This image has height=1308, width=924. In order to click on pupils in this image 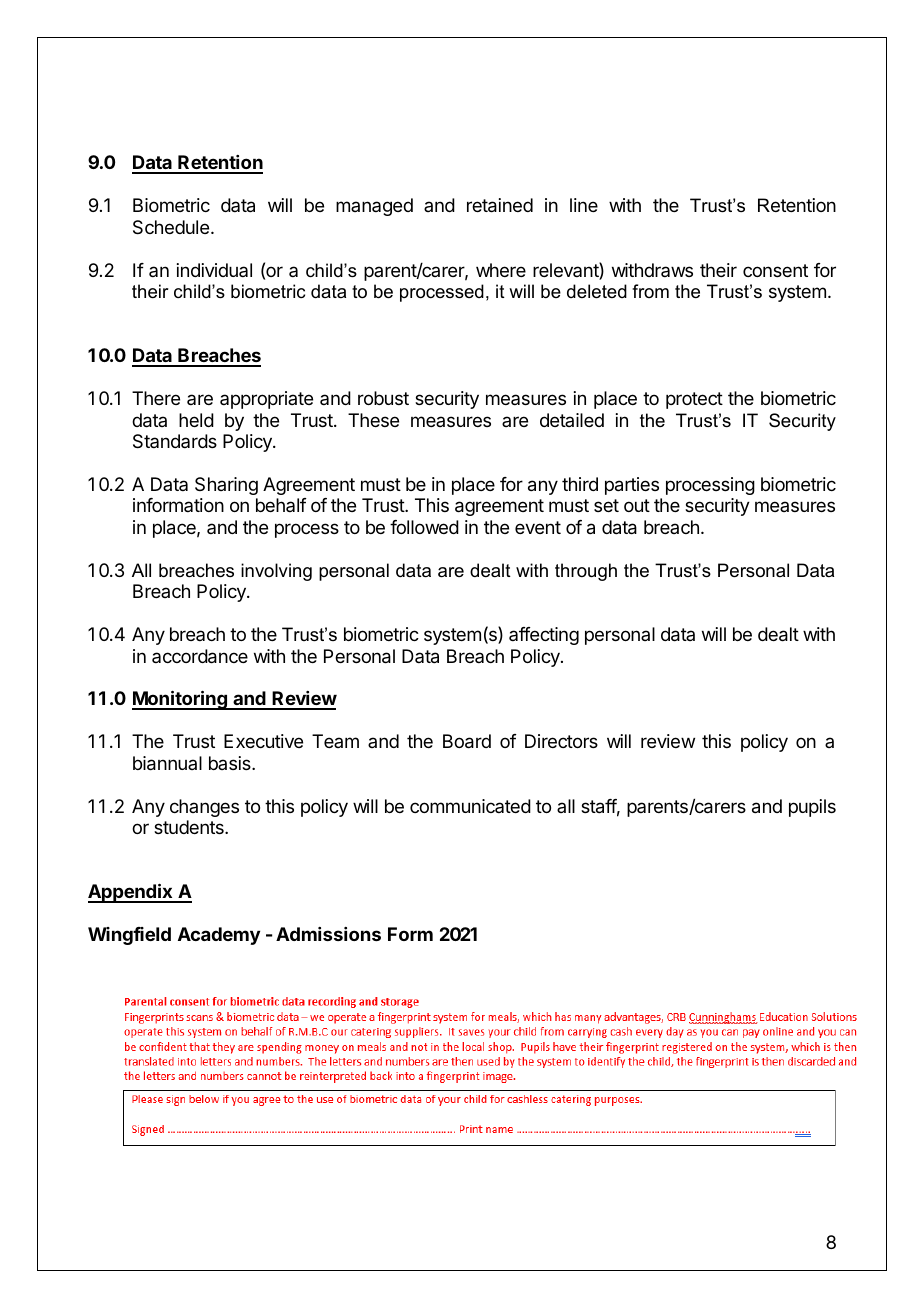, I will do `click(812, 808)`.
